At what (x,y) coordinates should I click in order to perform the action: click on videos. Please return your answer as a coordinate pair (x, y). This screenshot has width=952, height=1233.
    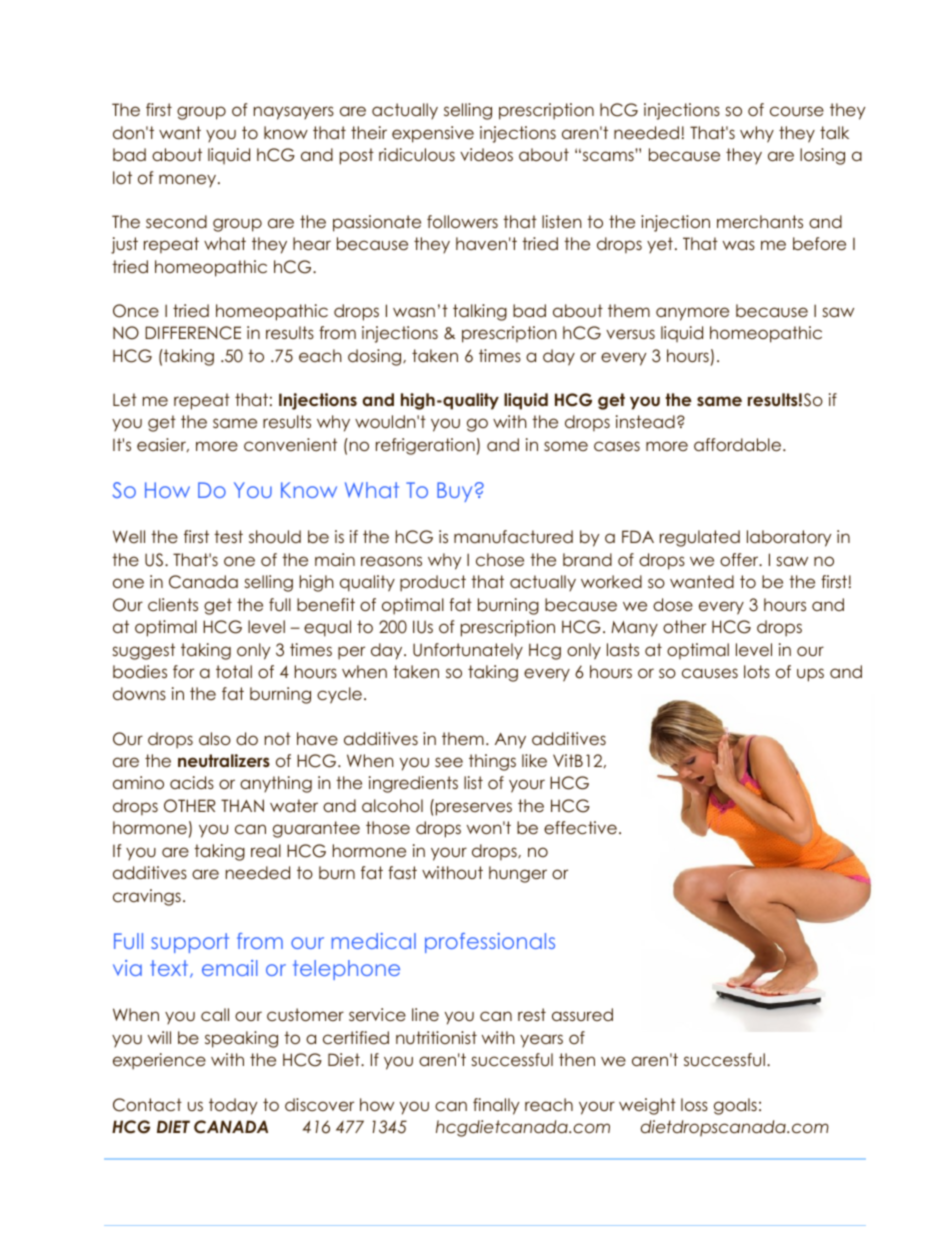
    Looking at the image, I should click on (486, 154).
